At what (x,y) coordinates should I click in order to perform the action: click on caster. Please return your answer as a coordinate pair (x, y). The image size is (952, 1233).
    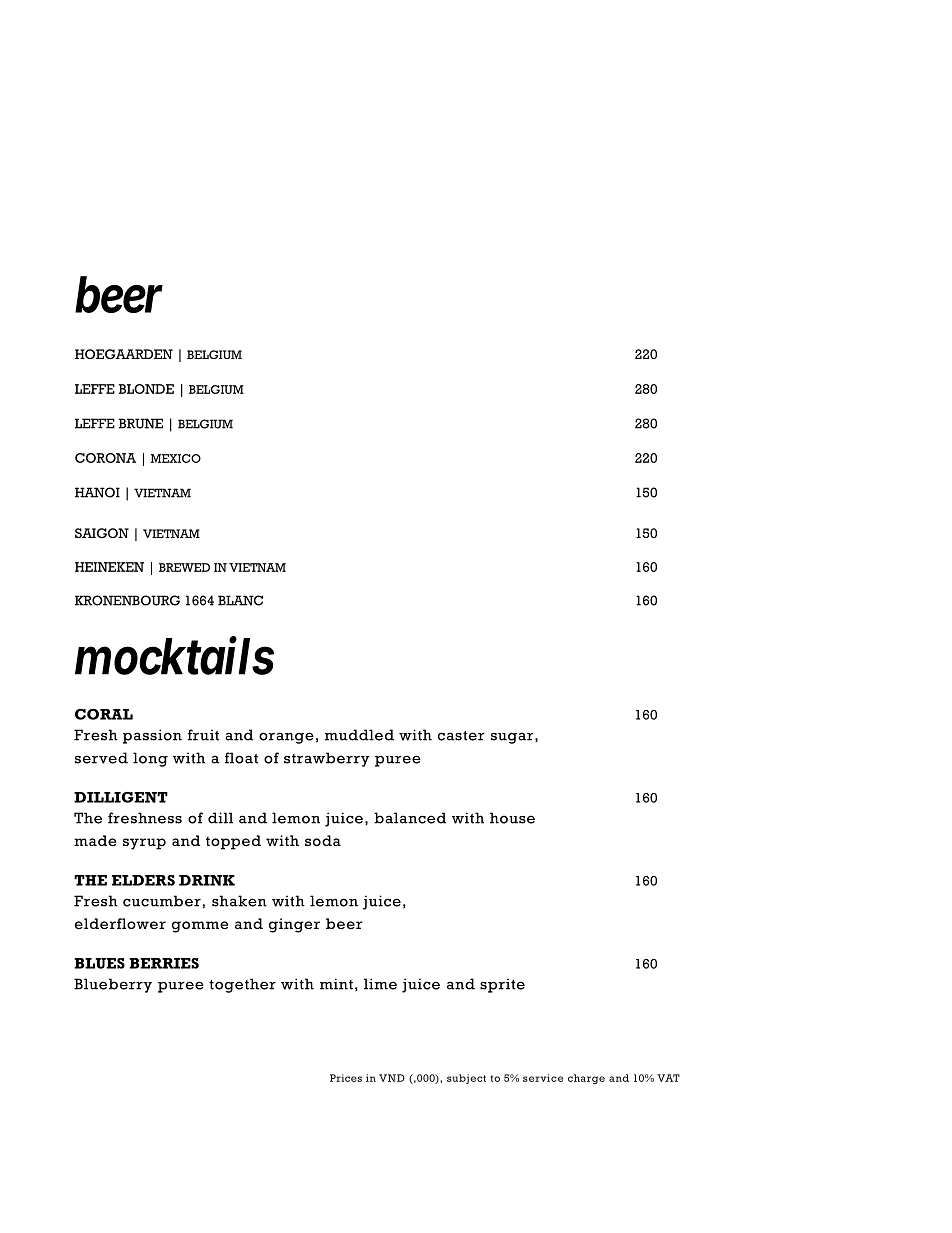
    Looking at the image, I should click on (461, 736).
